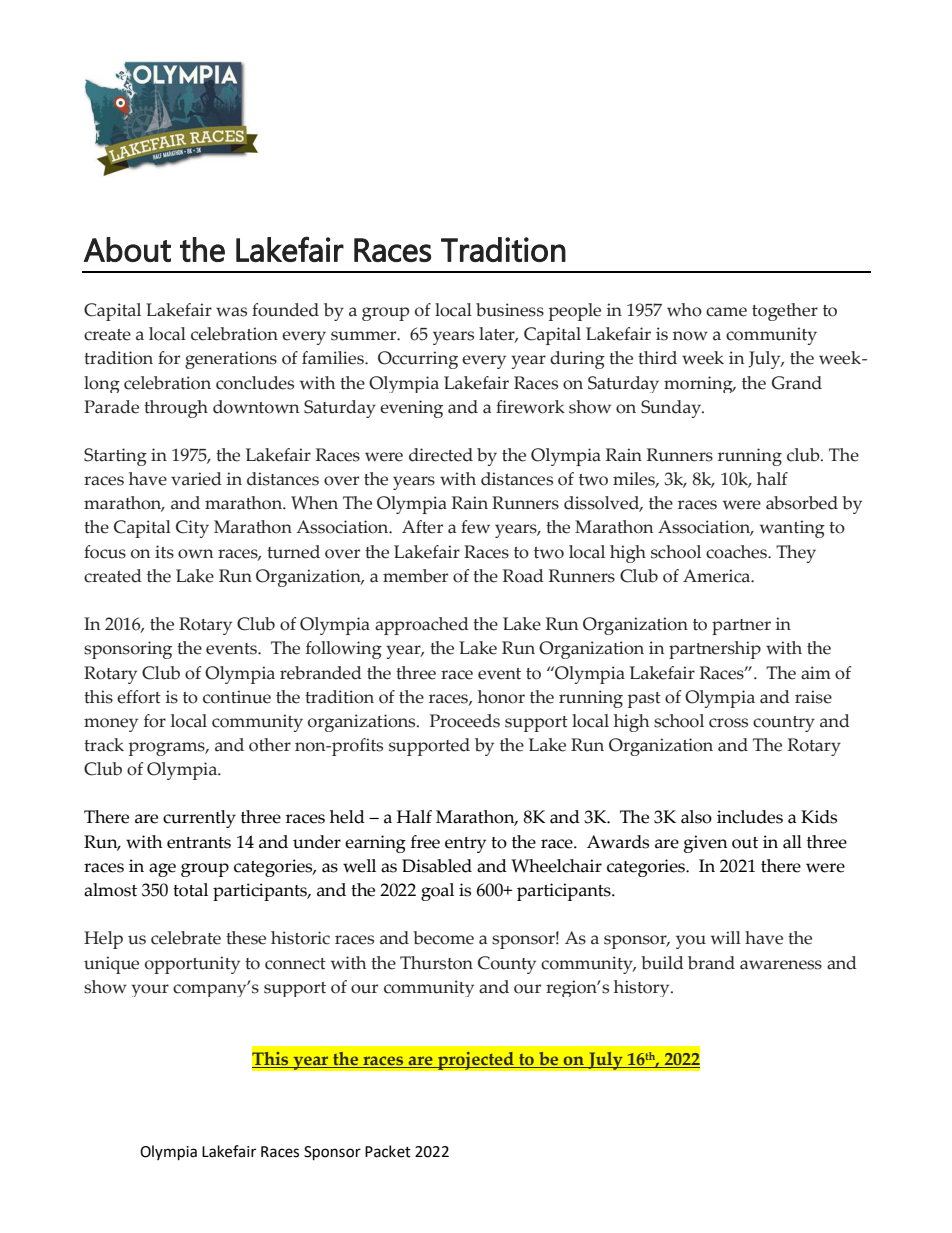 Image resolution: width=952 pixels, height=1233 pixels. What do you see at coordinates (199, 843) in the image?
I see `entrants` at bounding box center [199, 843].
